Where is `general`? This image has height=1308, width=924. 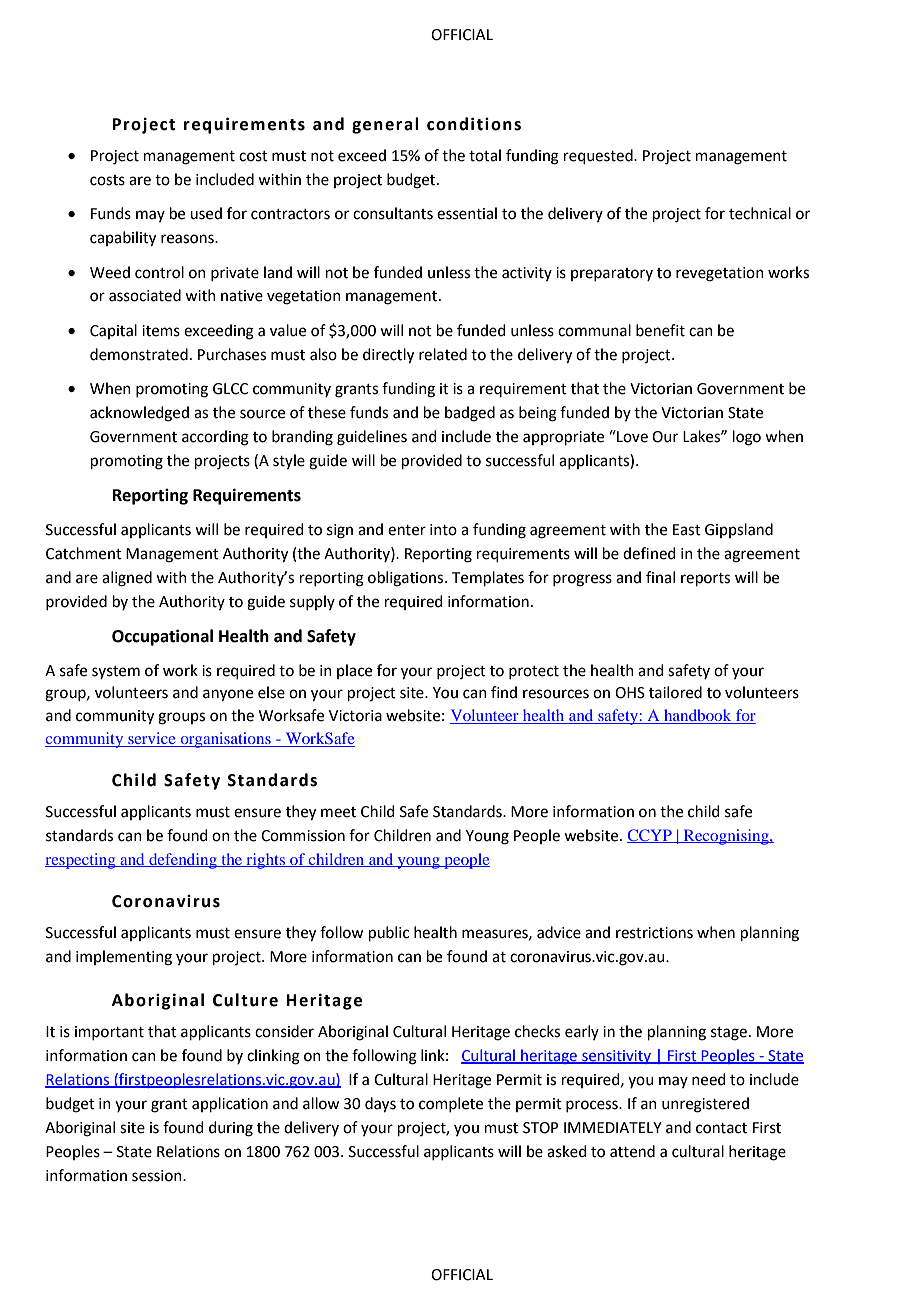
general is located at coordinates (385, 125).
